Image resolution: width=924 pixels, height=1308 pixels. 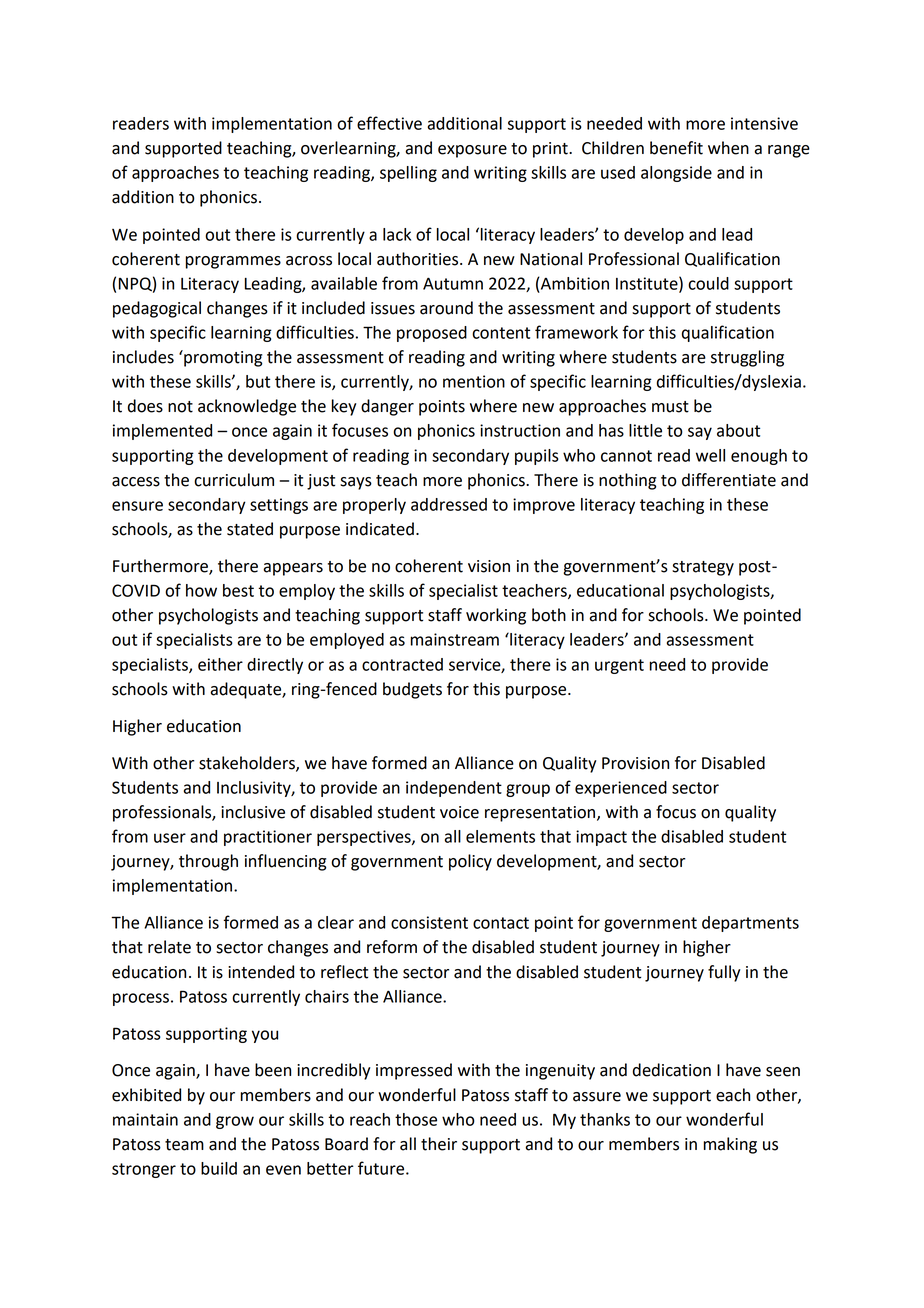 What do you see at coordinates (449, 504) in the document?
I see `addressed` at bounding box center [449, 504].
